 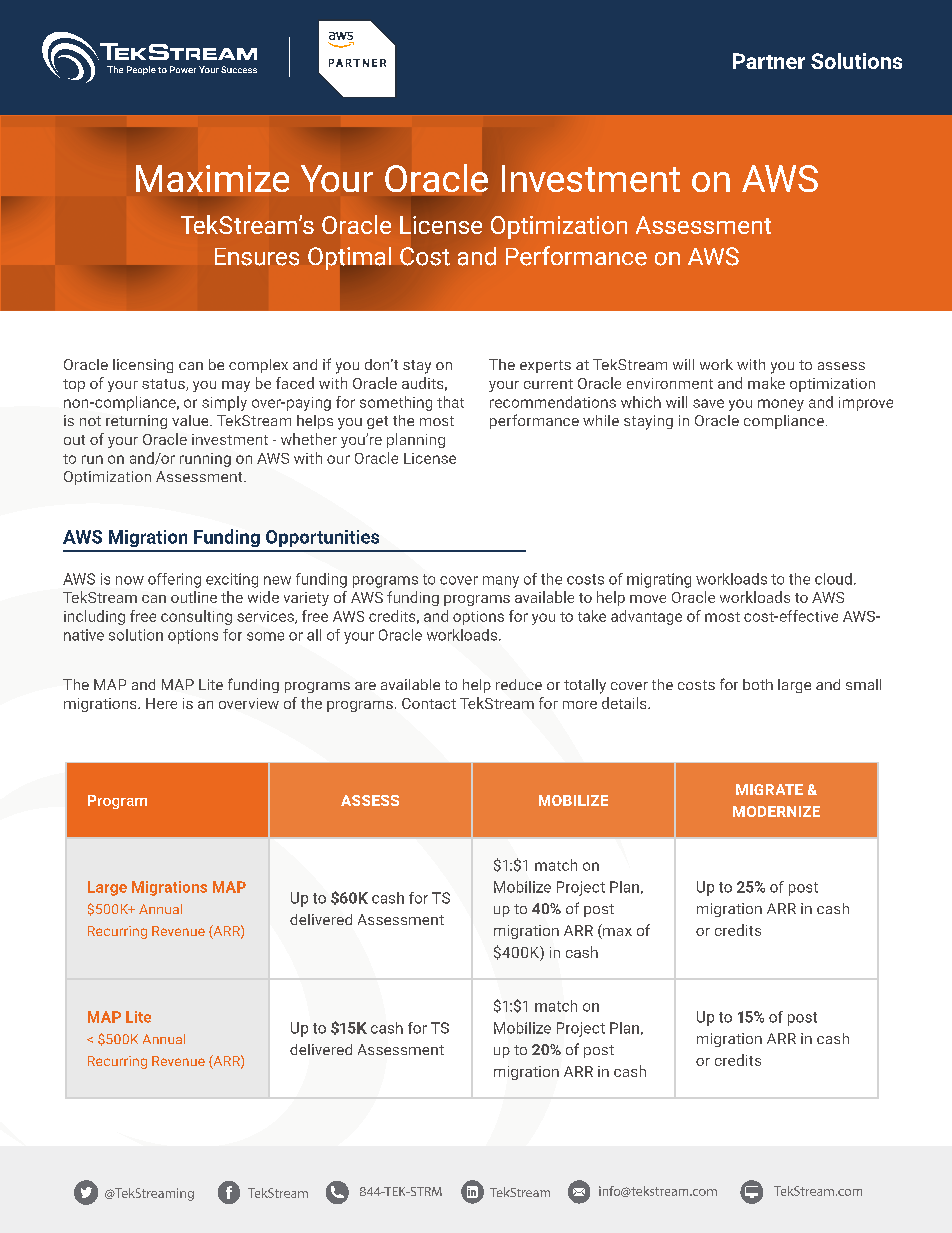 I want to click on Ensures, so click(x=257, y=257).
